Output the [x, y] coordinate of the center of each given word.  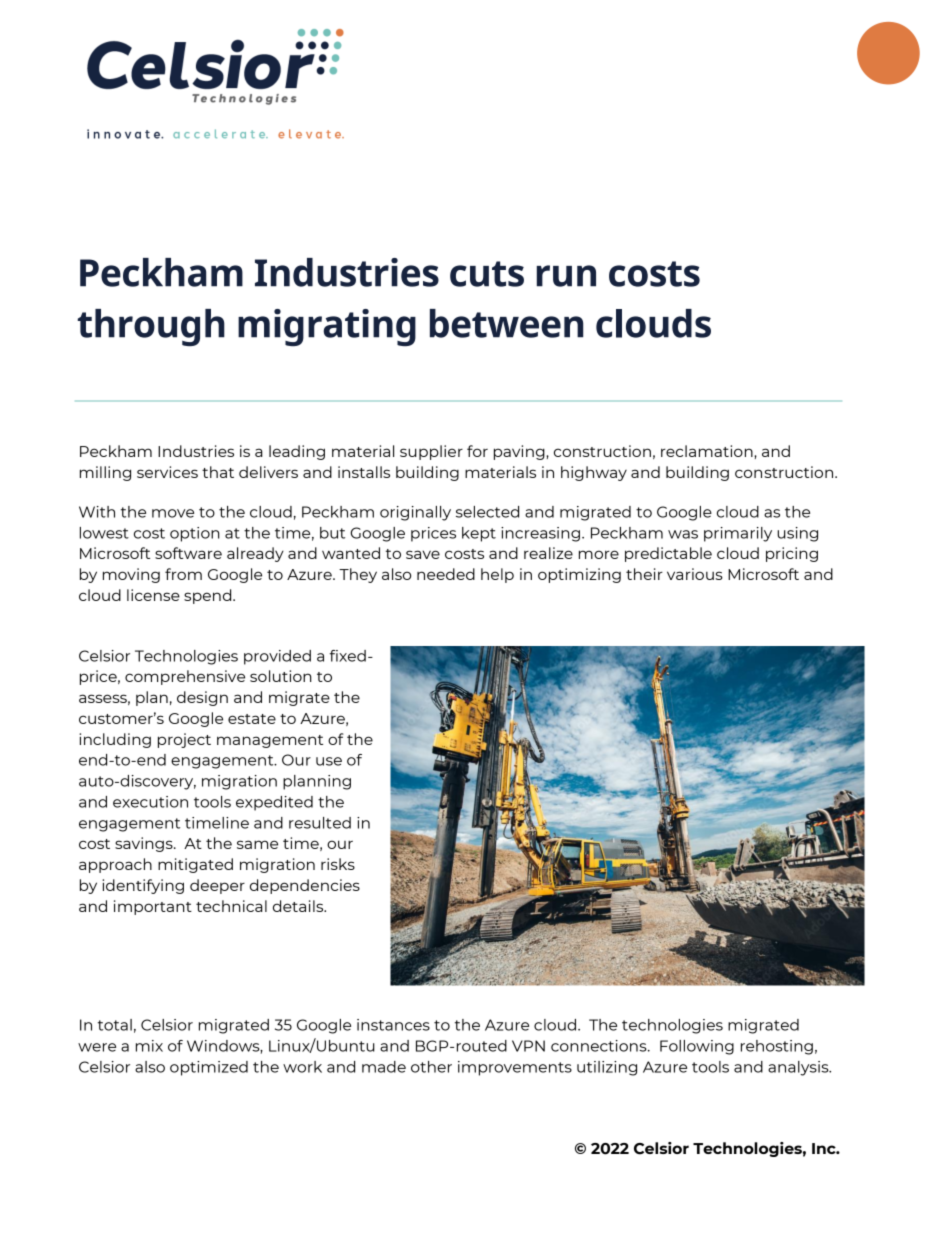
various [695, 574]
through [151, 327]
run [566, 276]
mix [149, 1046]
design [202, 698]
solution [281, 676]
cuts [487, 274]
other [431, 1067]
